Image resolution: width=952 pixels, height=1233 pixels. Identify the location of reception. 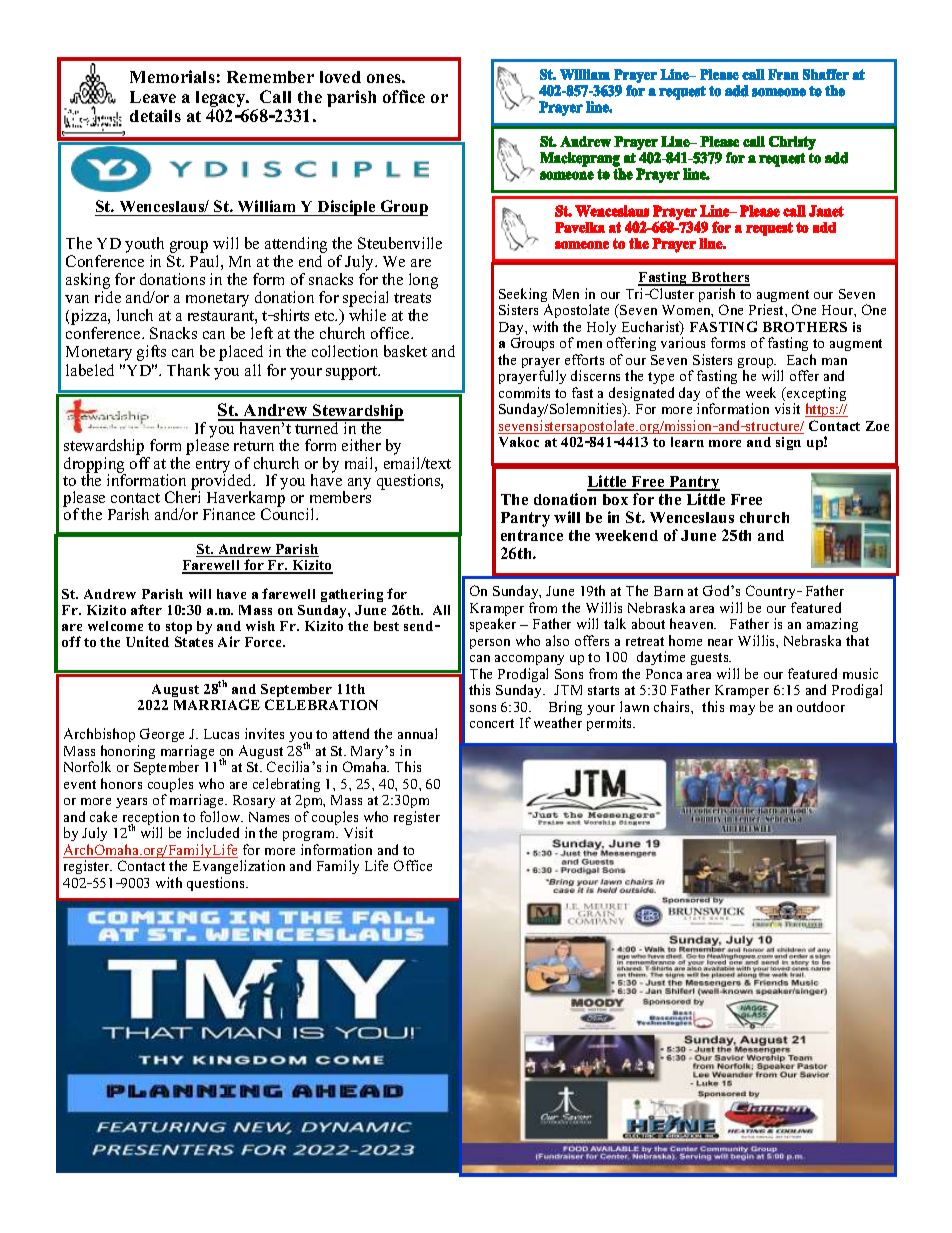
(151, 819).
